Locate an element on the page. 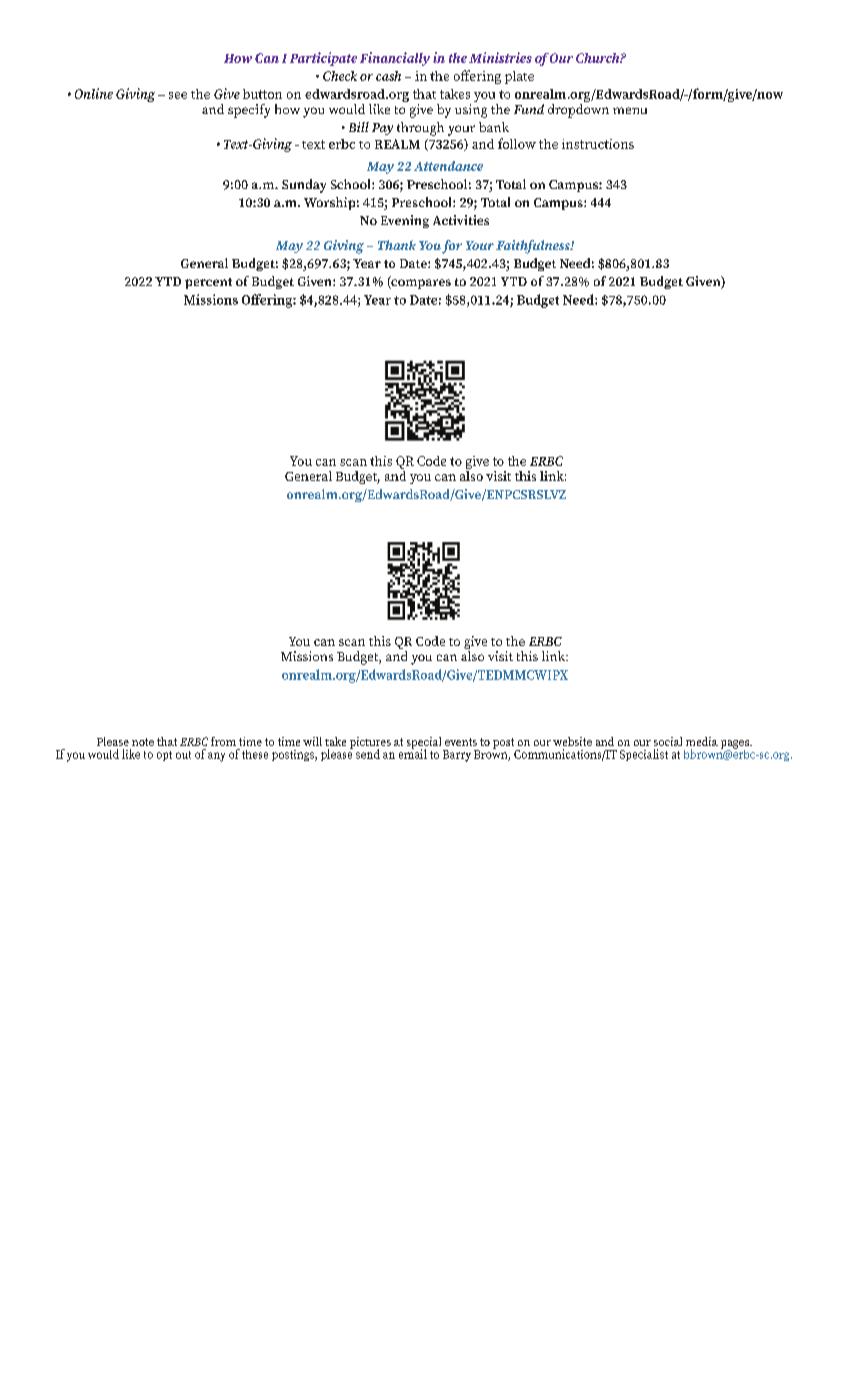  Faithfulness is located at coordinates (534, 247).
